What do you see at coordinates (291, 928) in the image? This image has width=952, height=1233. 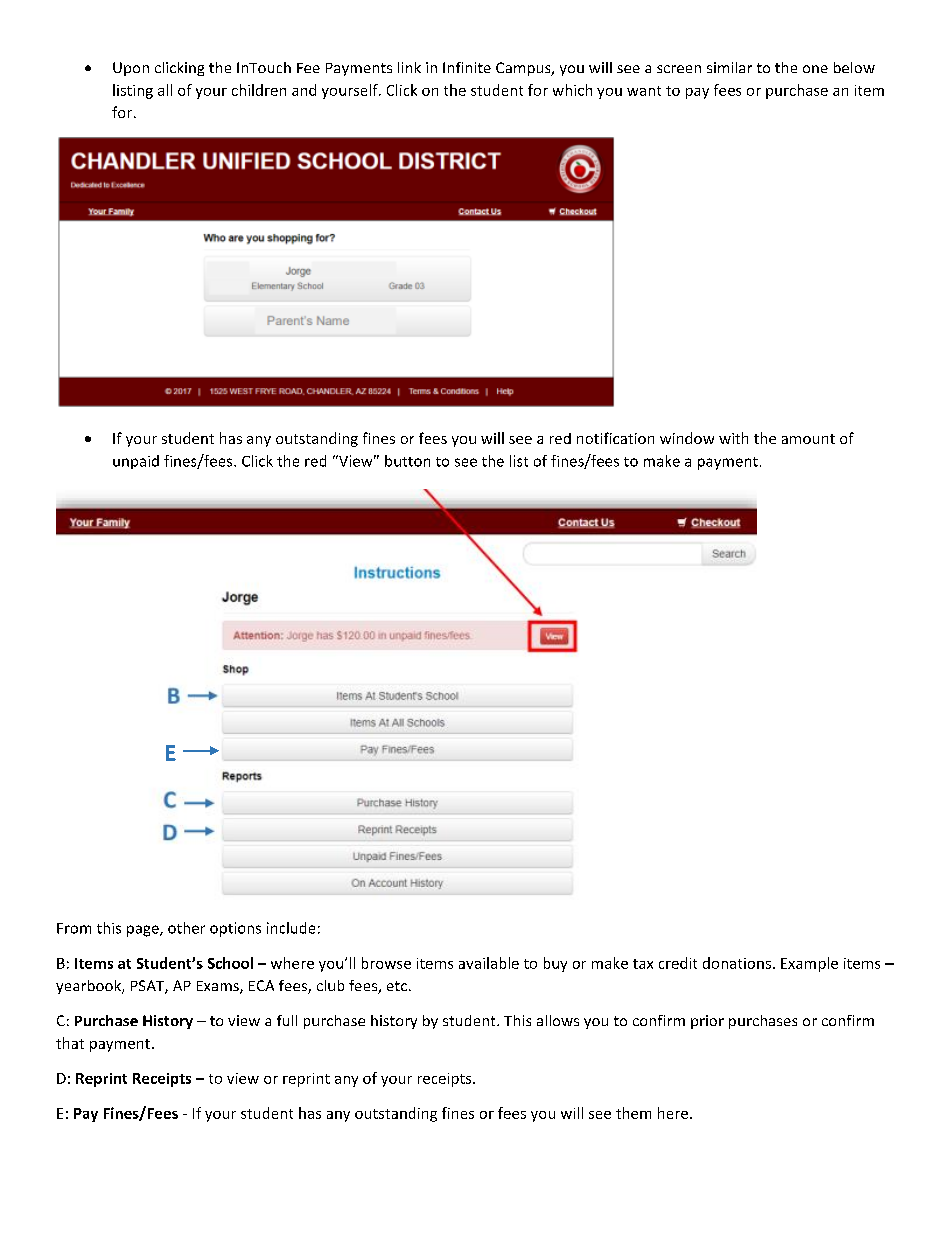 I see `include` at bounding box center [291, 928].
